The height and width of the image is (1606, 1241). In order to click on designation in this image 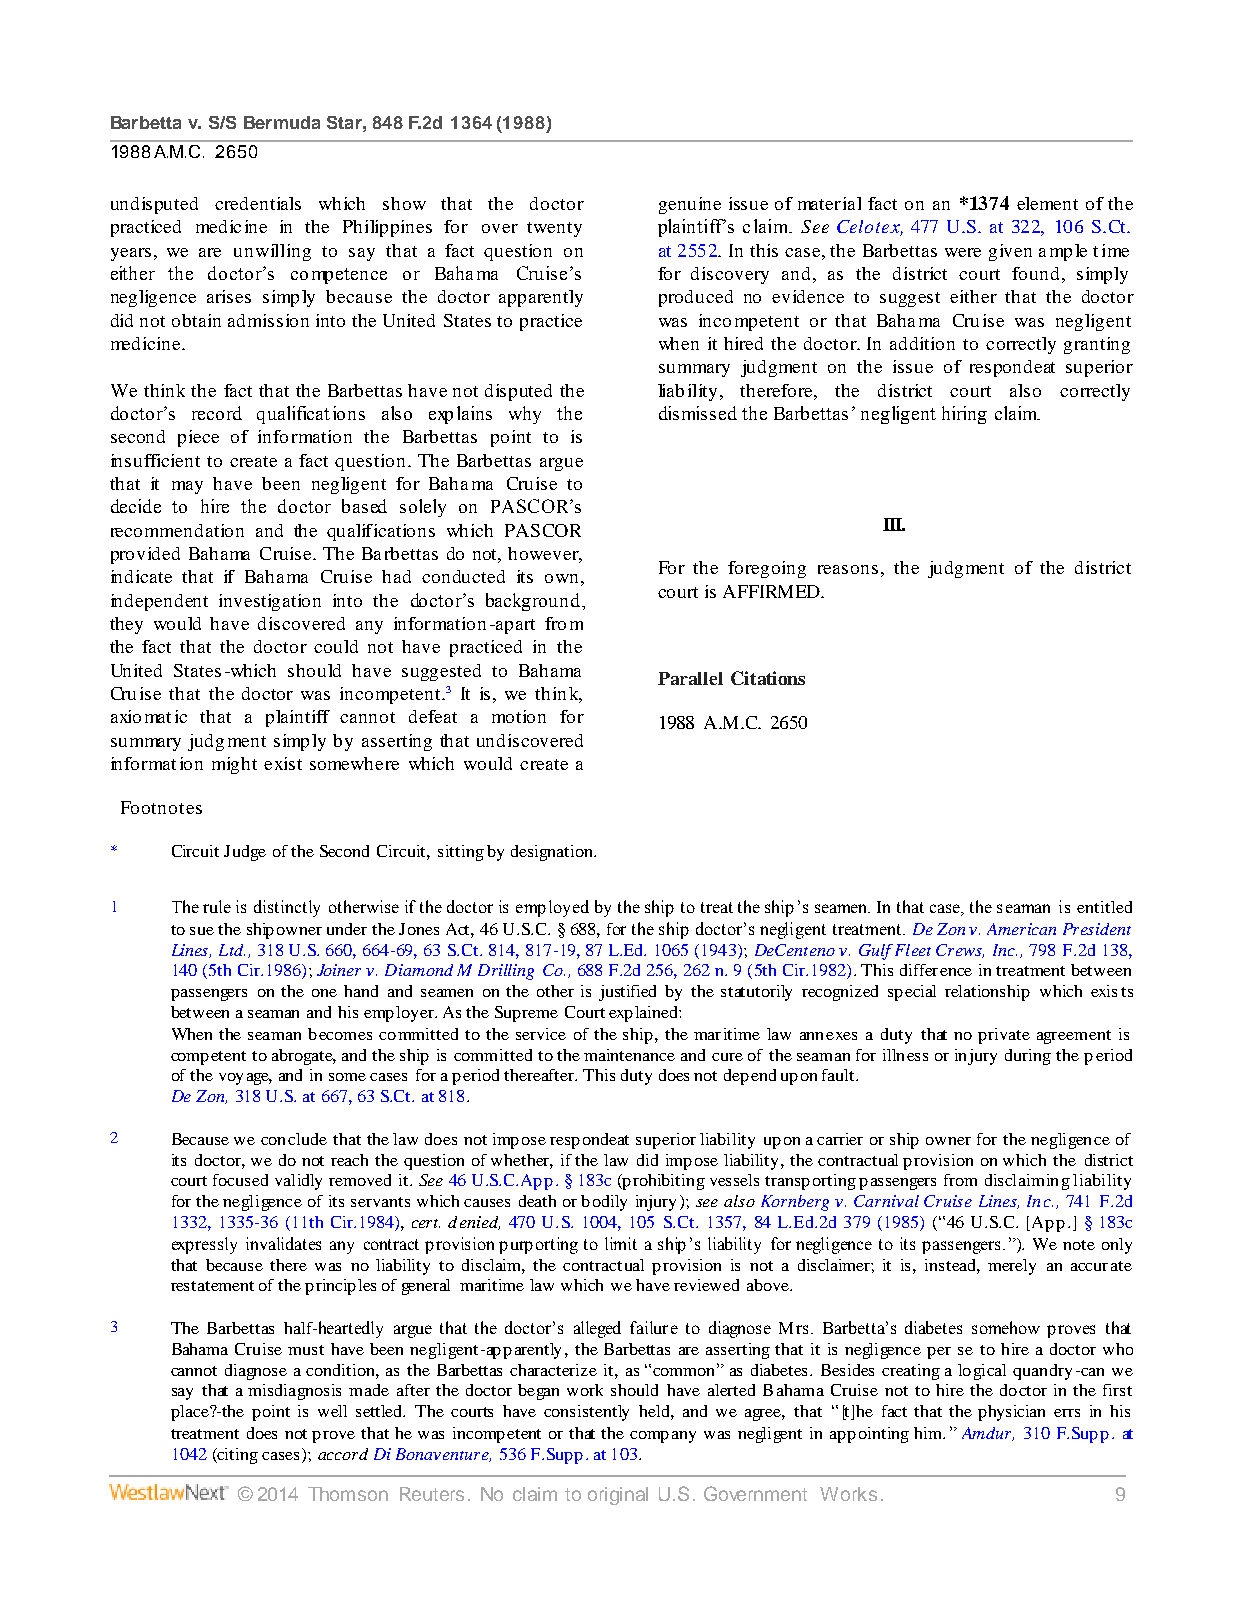, I will do `click(553, 853)`.
